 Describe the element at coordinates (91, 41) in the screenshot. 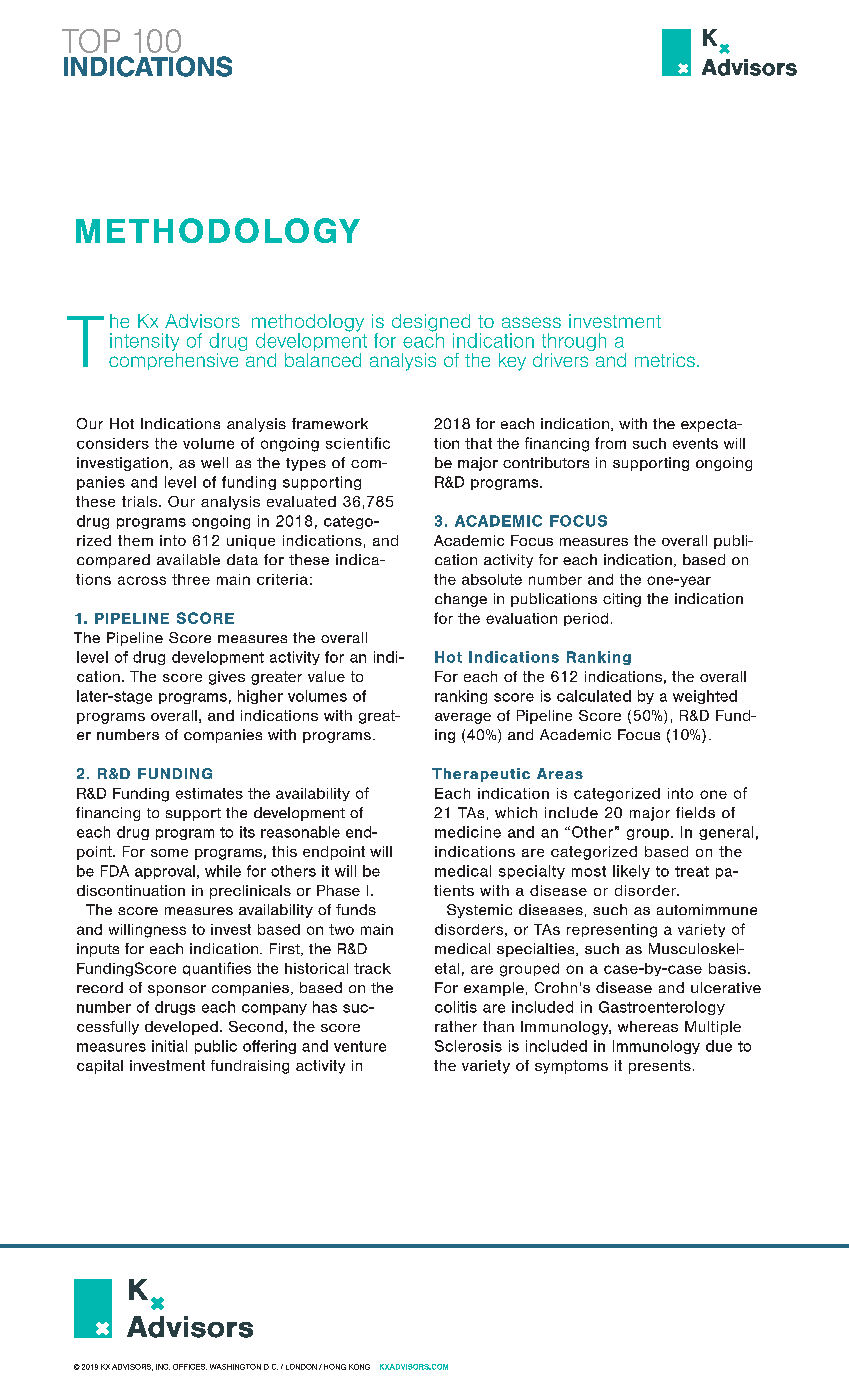

I see `TOP` at that location.
